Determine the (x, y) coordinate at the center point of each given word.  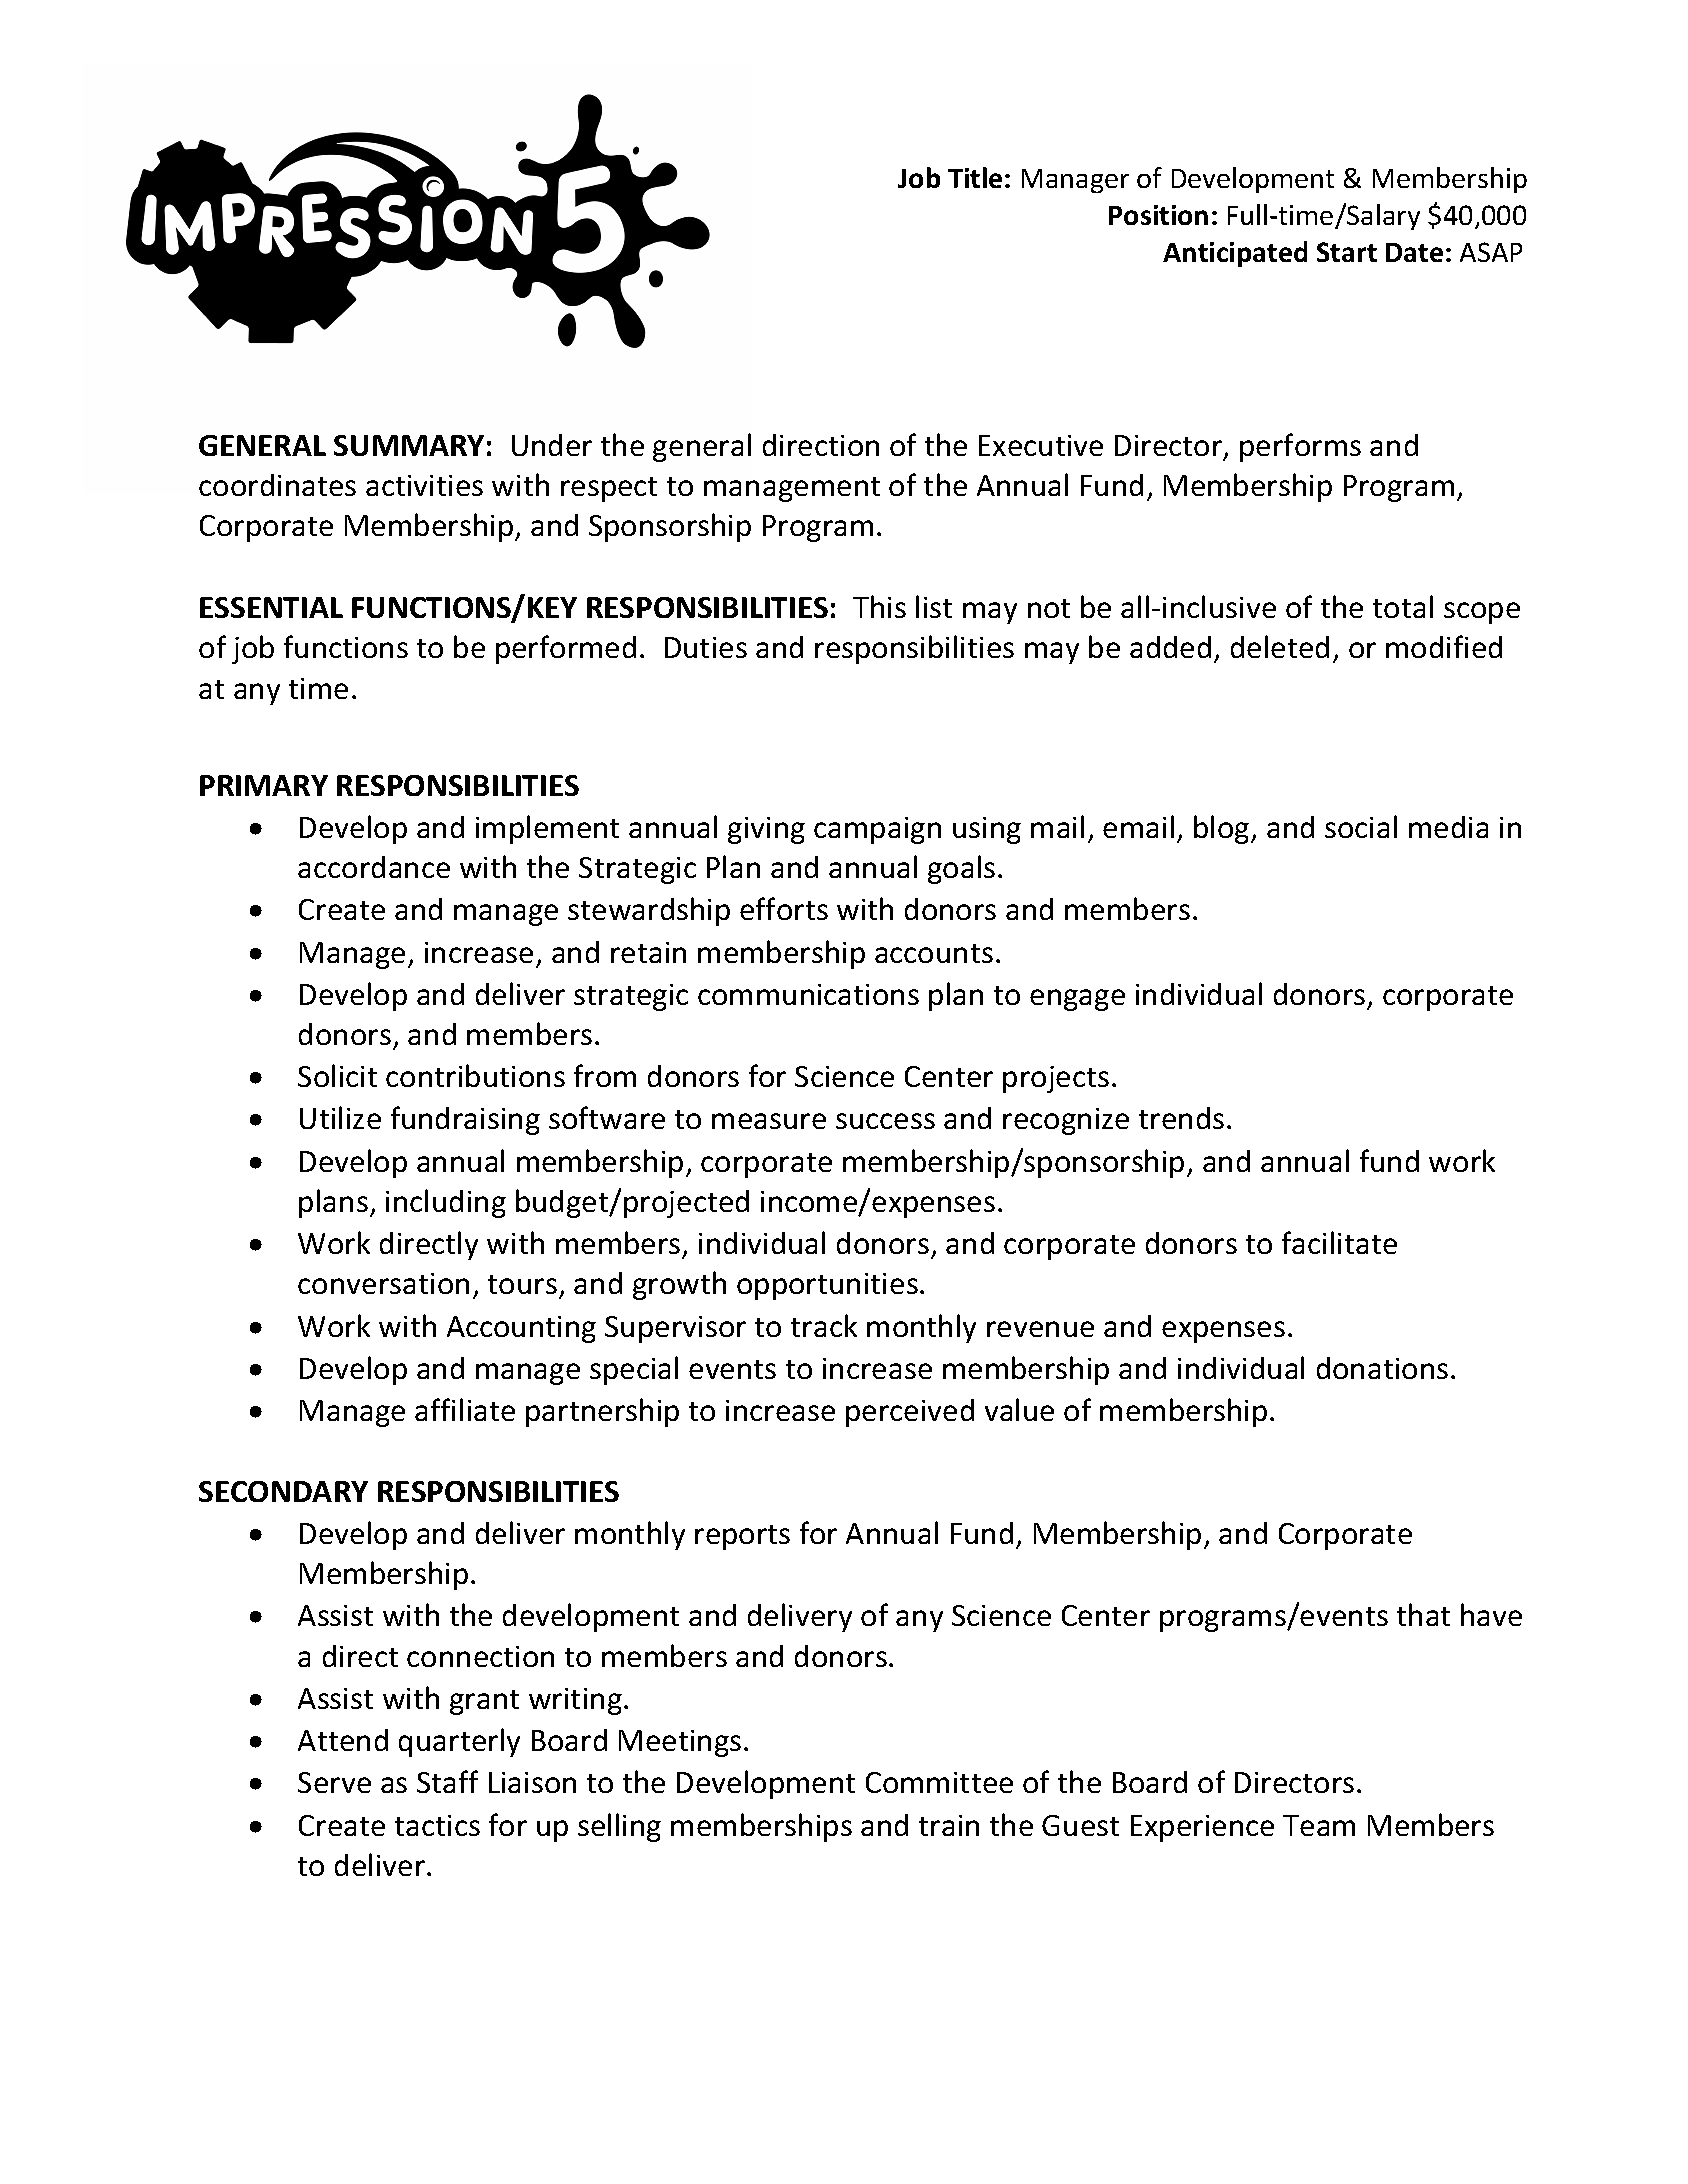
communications (808, 994)
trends (1181, 1118)
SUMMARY (409, 445)
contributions (475, 1075)
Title (975, 177)
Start (1347, 252)
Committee (939, 1782)
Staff (447, 1781)
